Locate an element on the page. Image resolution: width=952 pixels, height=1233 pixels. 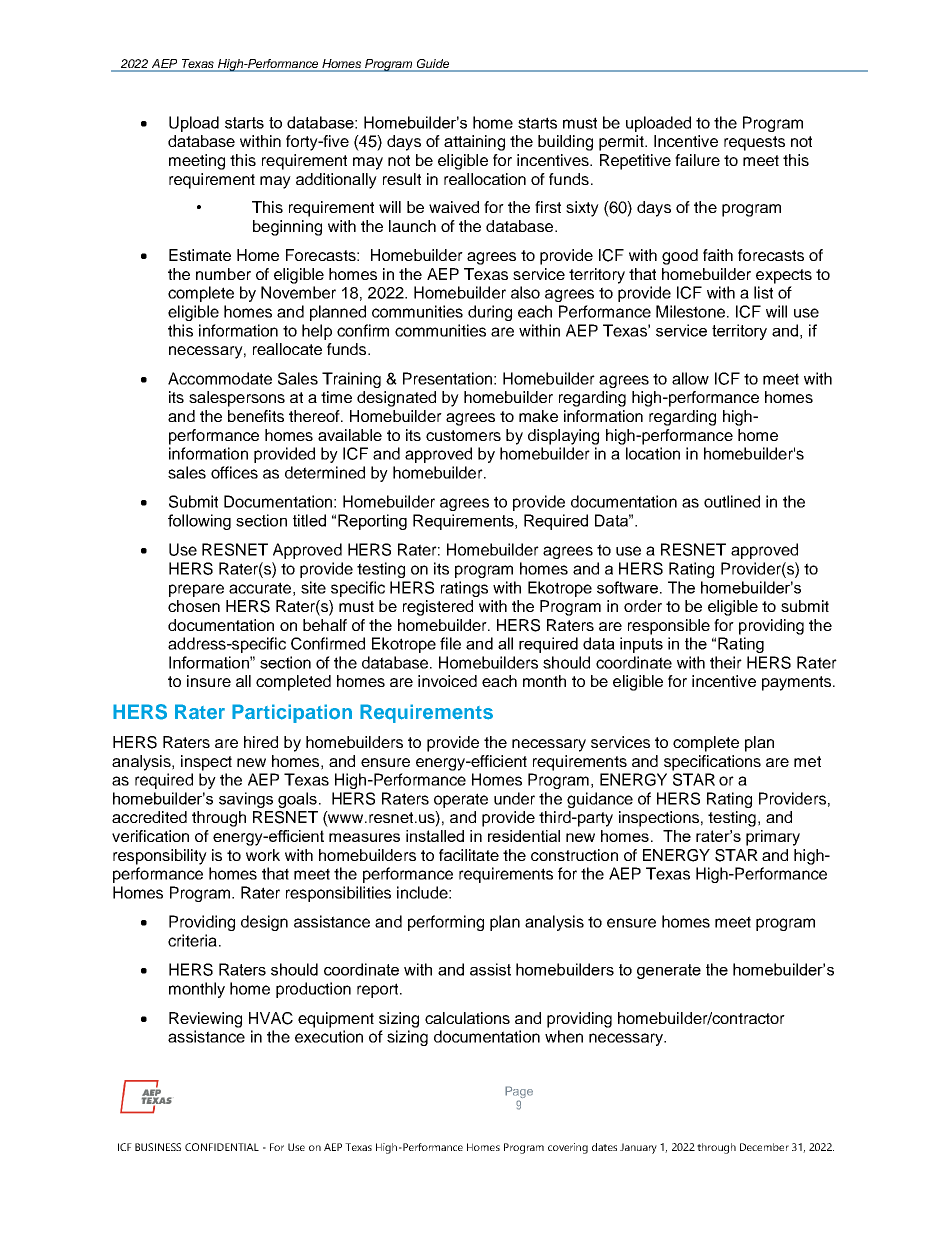
CONFIDENTIAL is located at coordinates (222, 1147).
